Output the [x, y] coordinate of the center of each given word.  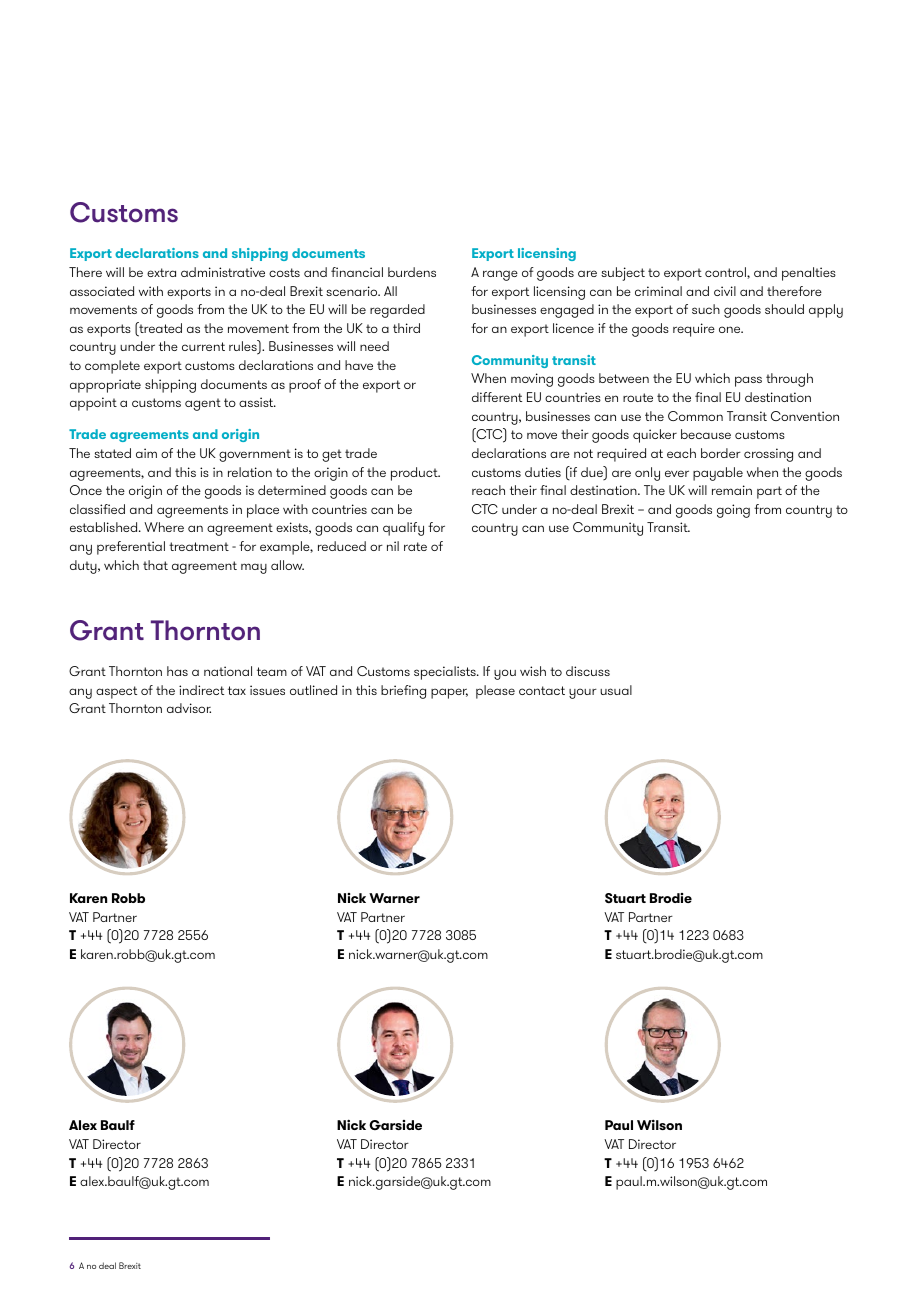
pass [748, 381]
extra [161, 272]
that [155, 565]
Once [86, 490]
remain [732, 490]
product [415, 474]
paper [449, 693]
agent [203, 404]
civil [725, 291]
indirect [201, 690]
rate [415, 546]
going [733, 511]
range [500, 275]
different [497, 397]
